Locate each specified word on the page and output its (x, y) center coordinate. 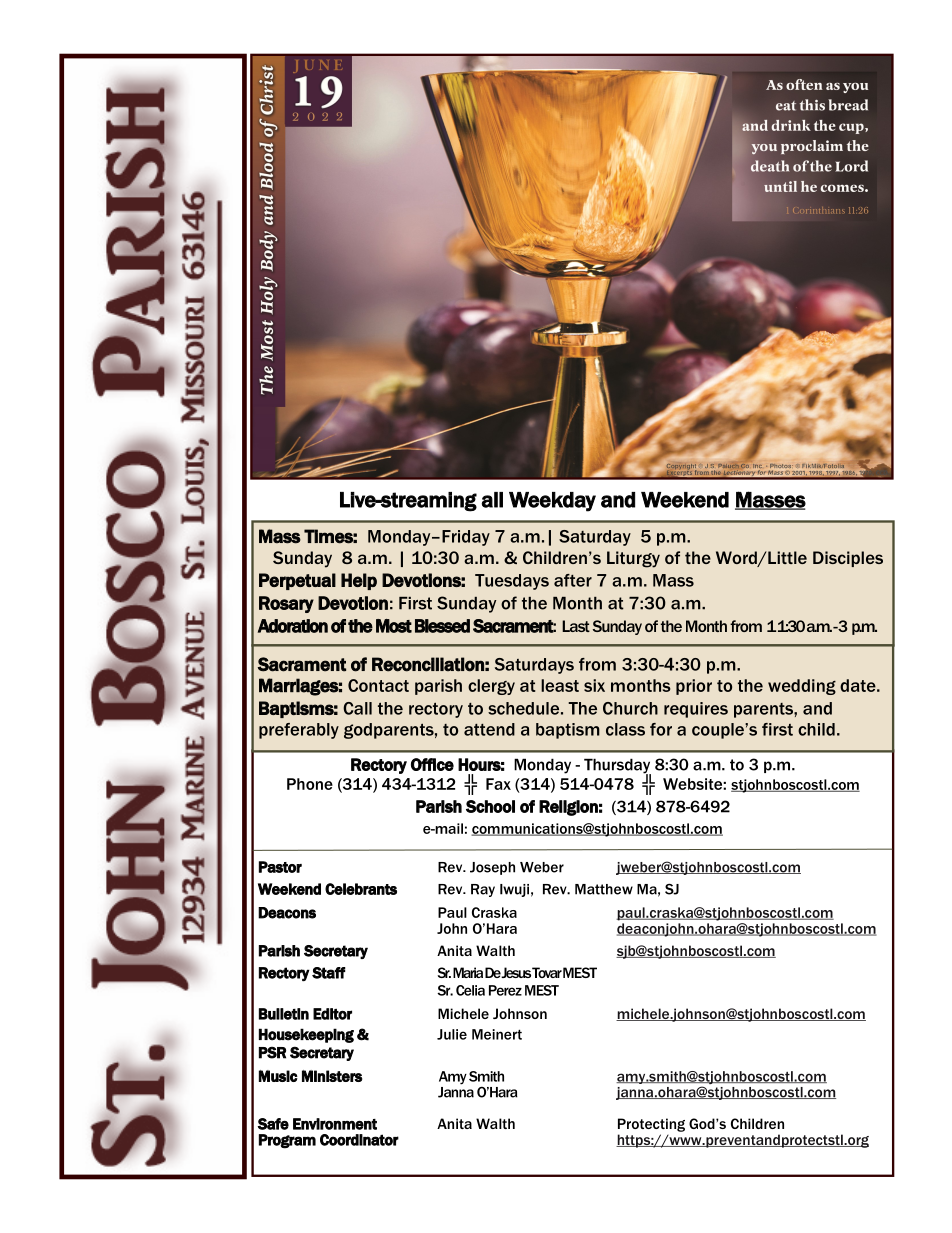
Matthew (604, 889)
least (560, 685)
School (490, 806)
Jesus (516, 972)
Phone (310, 784)
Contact (378, 685)
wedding (802, 687)
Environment (335, 1124)
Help (359, 581)
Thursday (617, 767)
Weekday (552, 502)
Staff (329, 973)
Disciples (848, 559)
